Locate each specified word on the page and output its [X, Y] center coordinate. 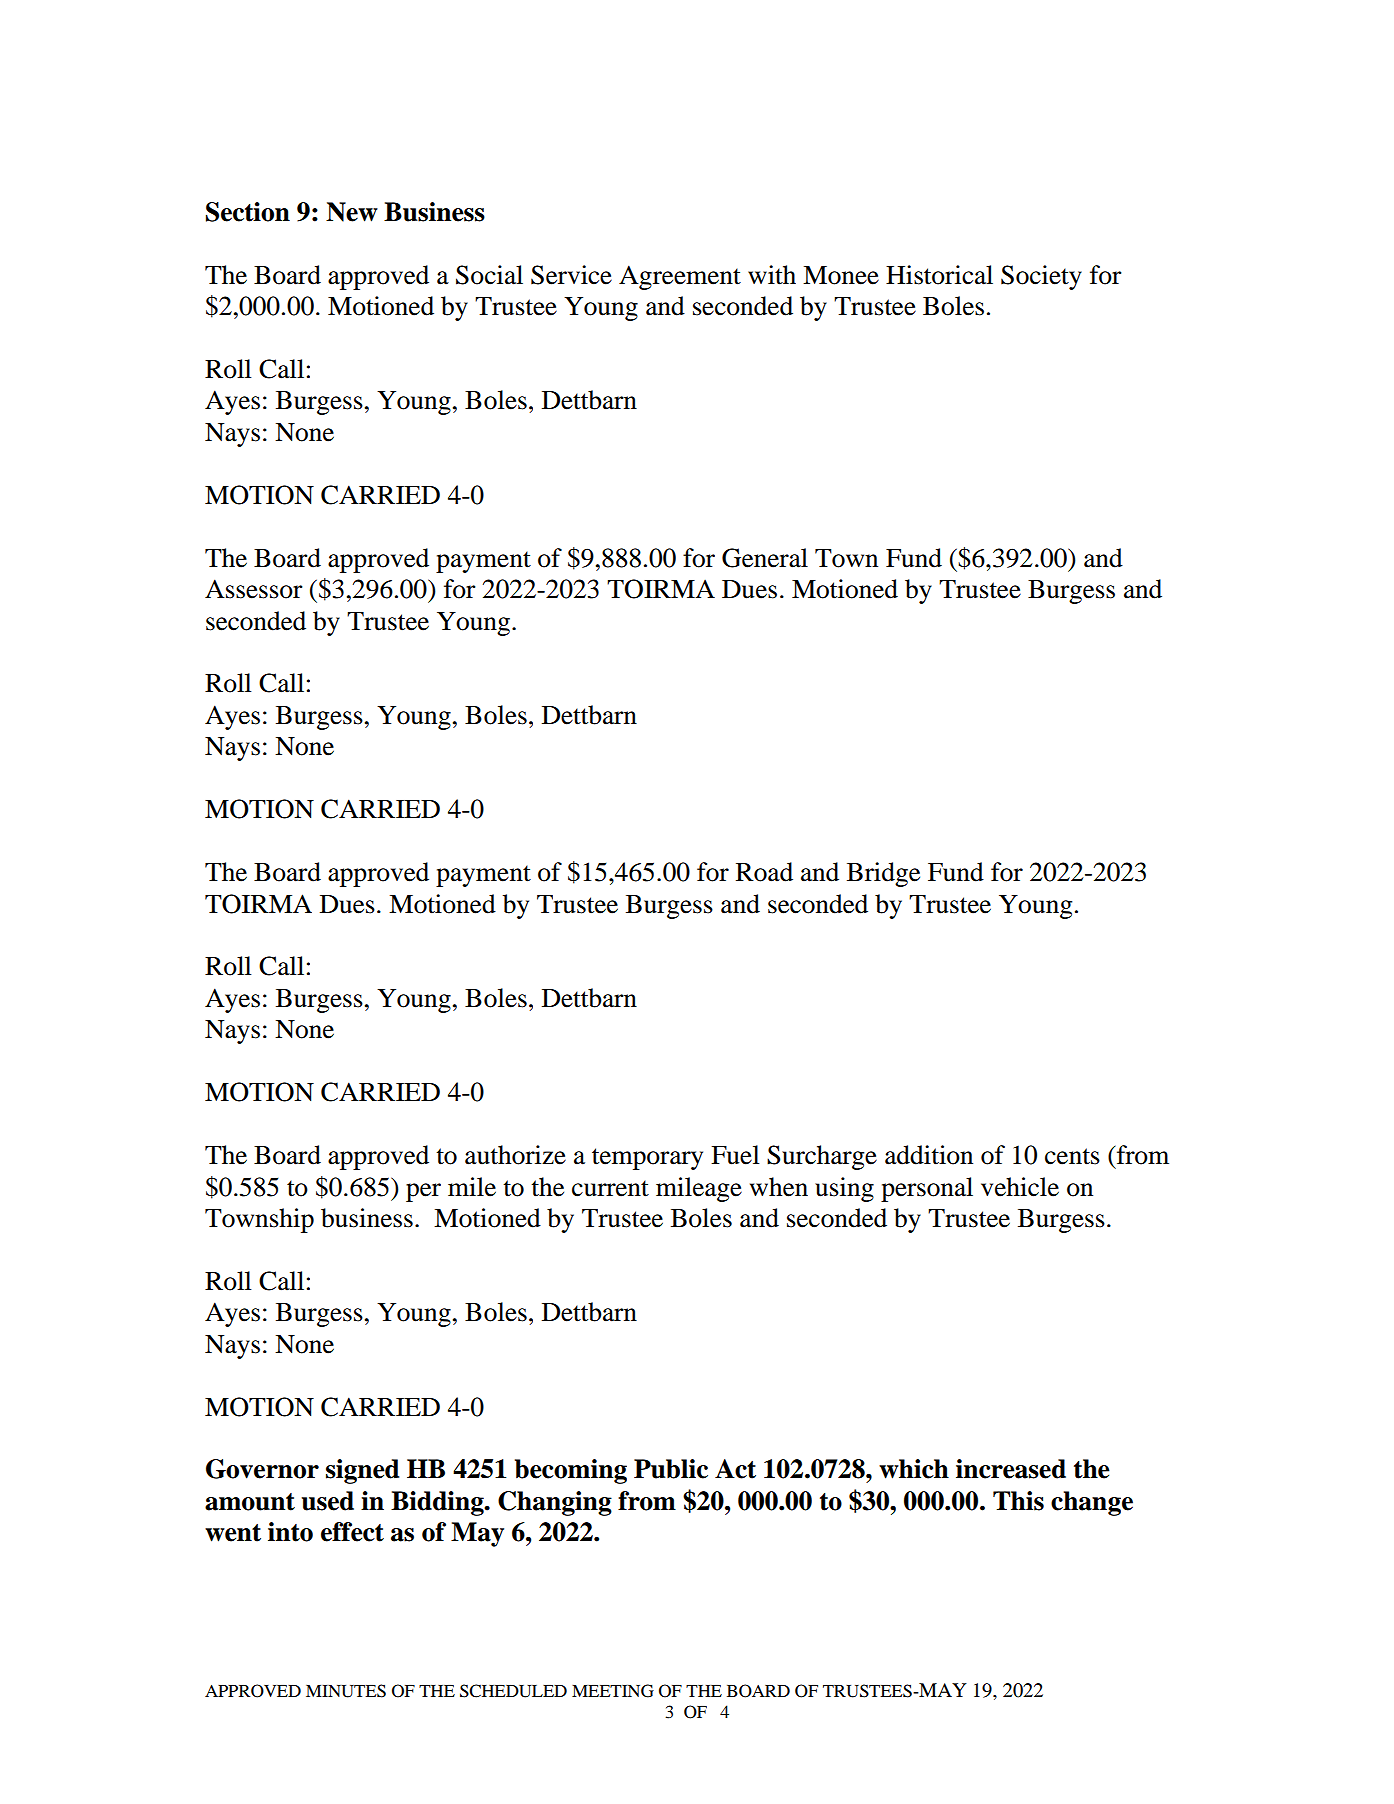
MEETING [613, 1691]
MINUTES [346, 1691]
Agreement [680, 277]
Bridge [883, 874]
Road [764, 872]
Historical [939, 275]
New [352, 212]
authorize [515, 1155]
